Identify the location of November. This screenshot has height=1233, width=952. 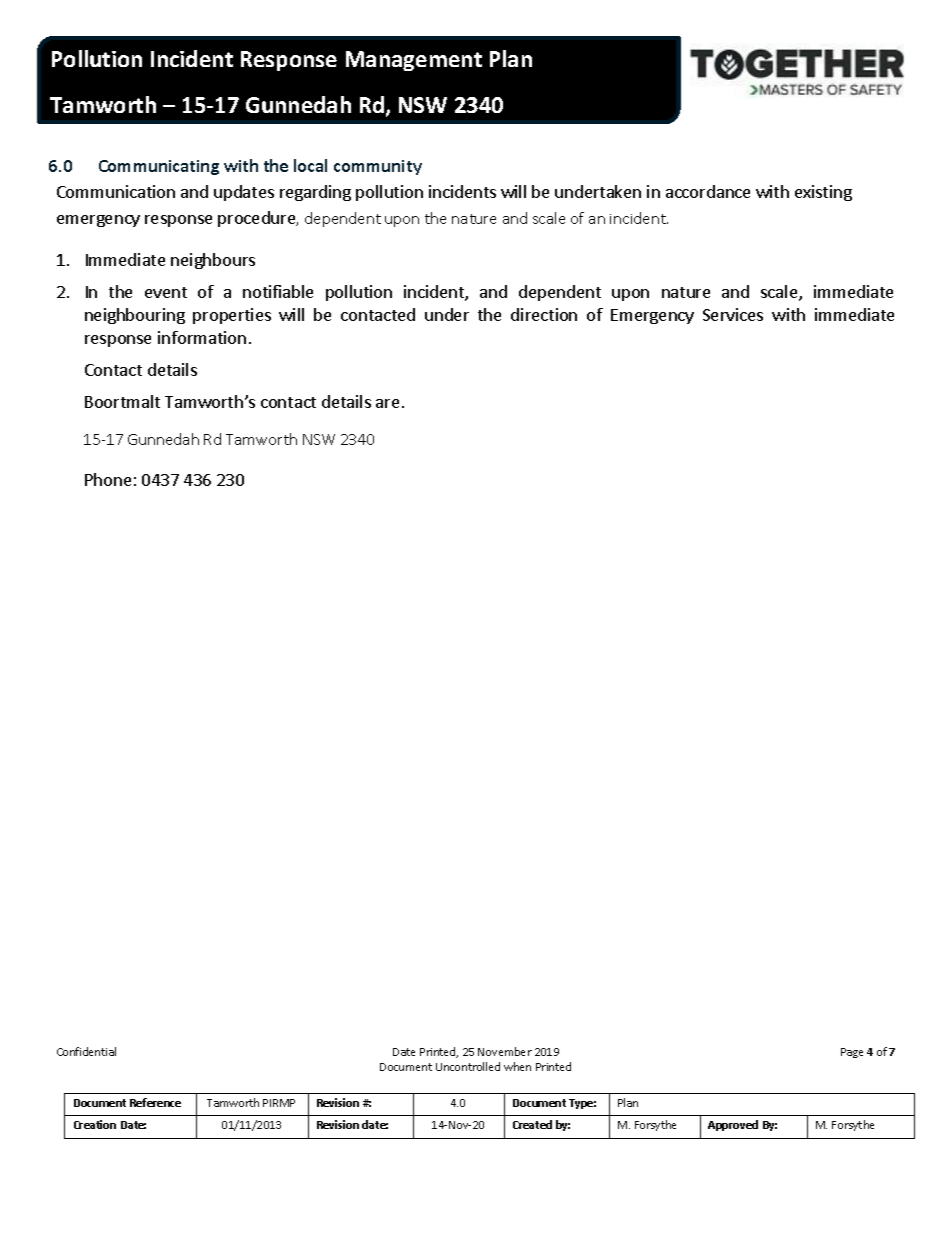
(505, 1051).
